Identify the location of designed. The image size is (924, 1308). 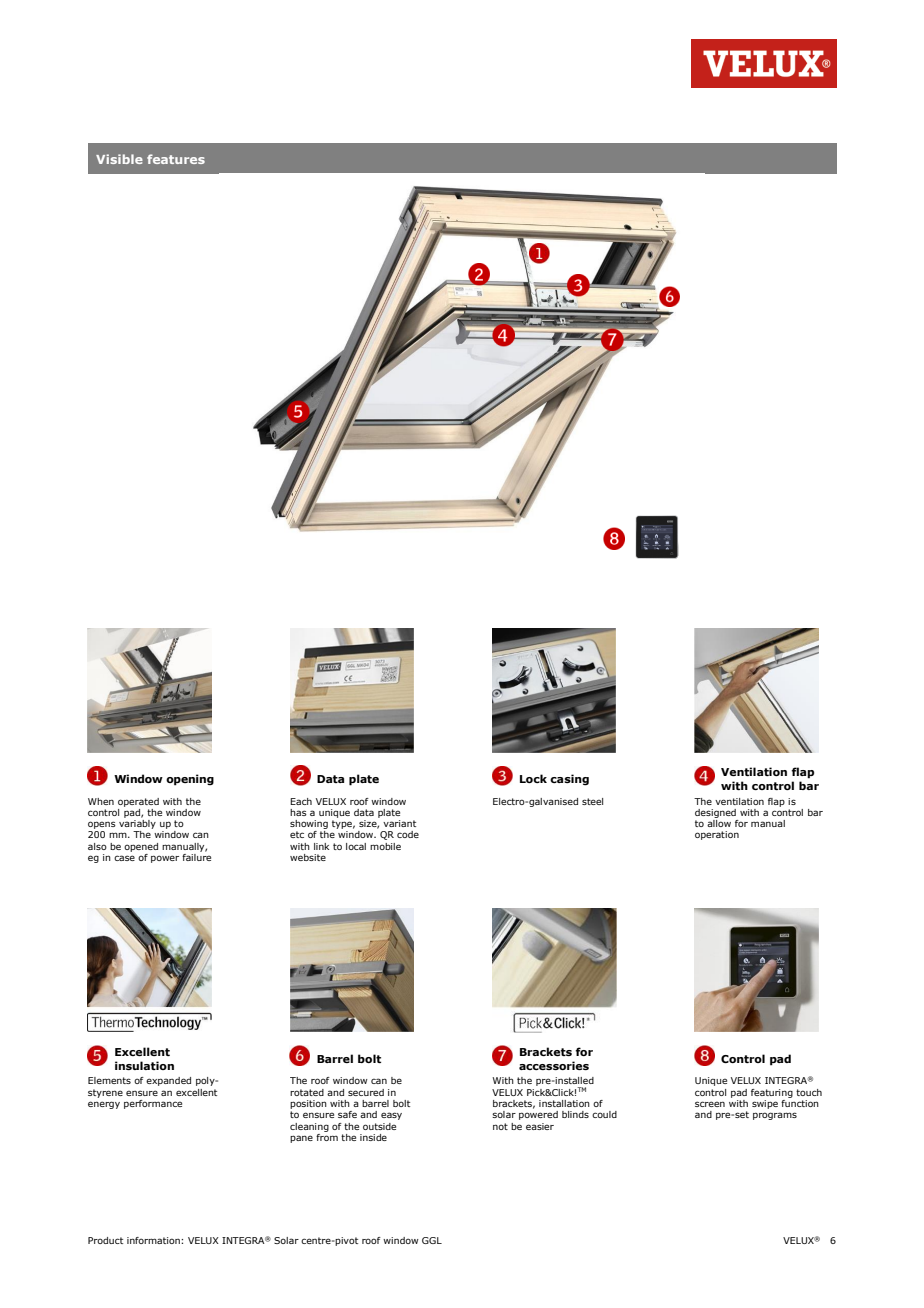
(715, 813).
